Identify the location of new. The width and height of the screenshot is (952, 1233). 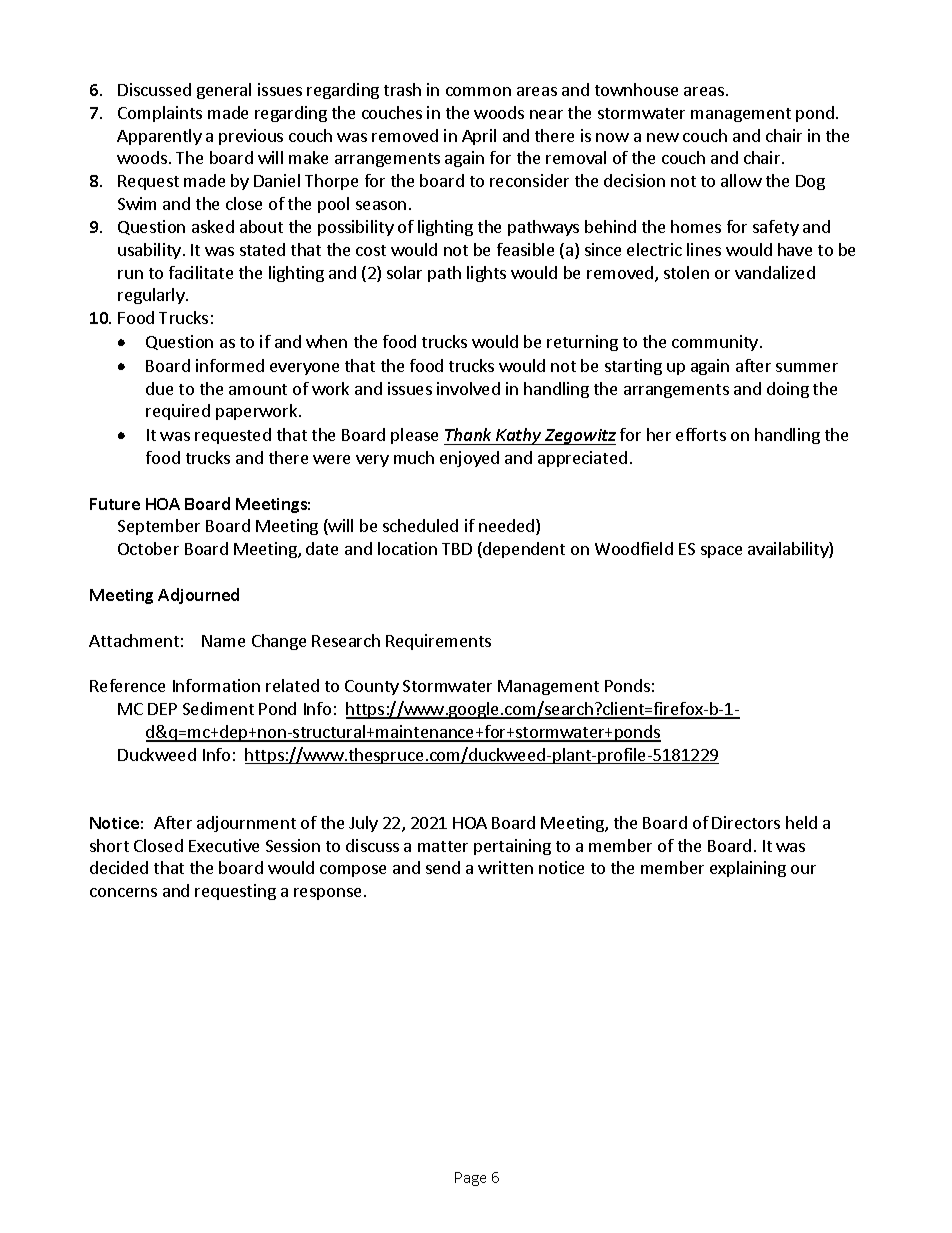
(663, 137).
